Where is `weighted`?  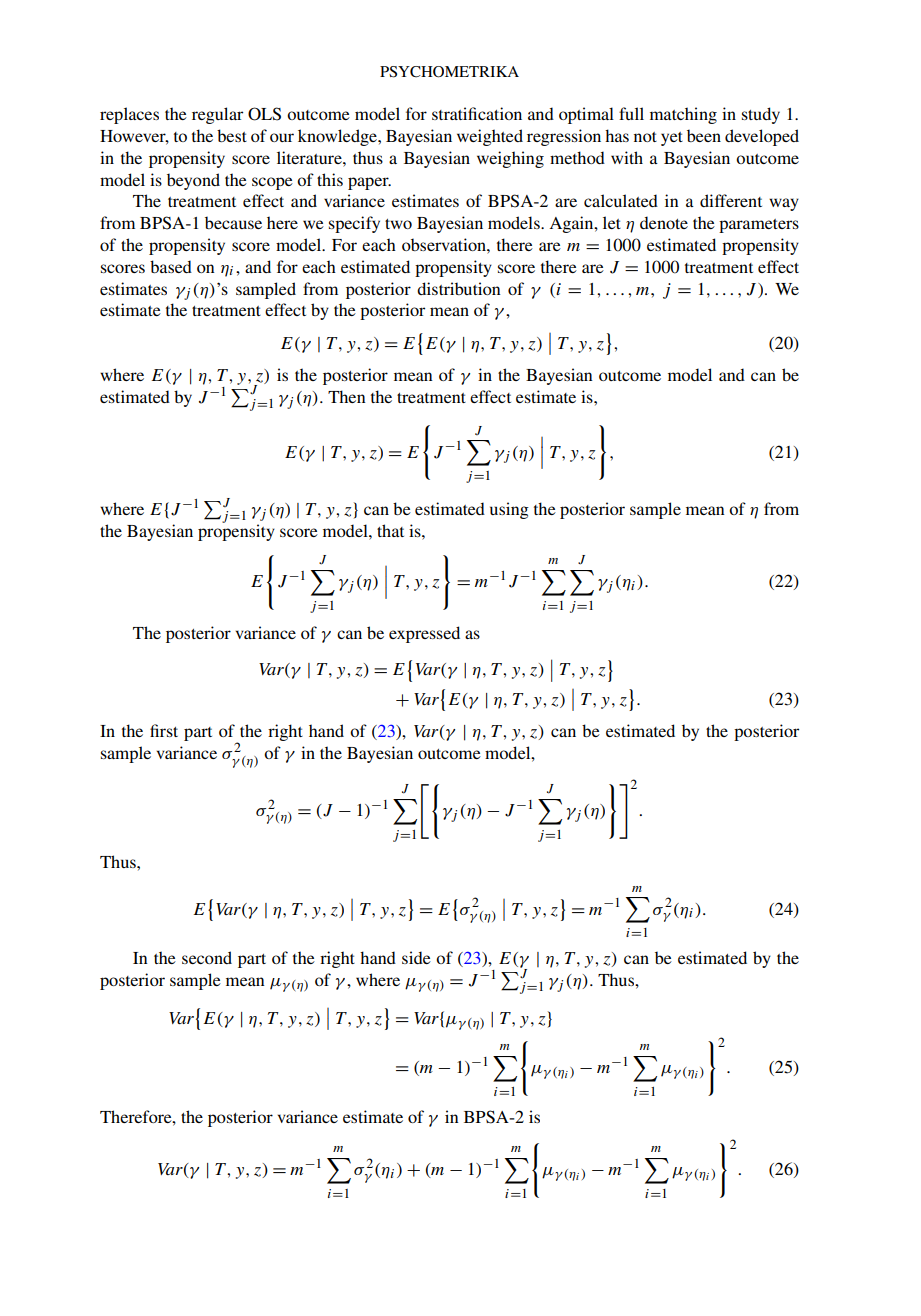
weighted is located at coordinates (490, 137).
